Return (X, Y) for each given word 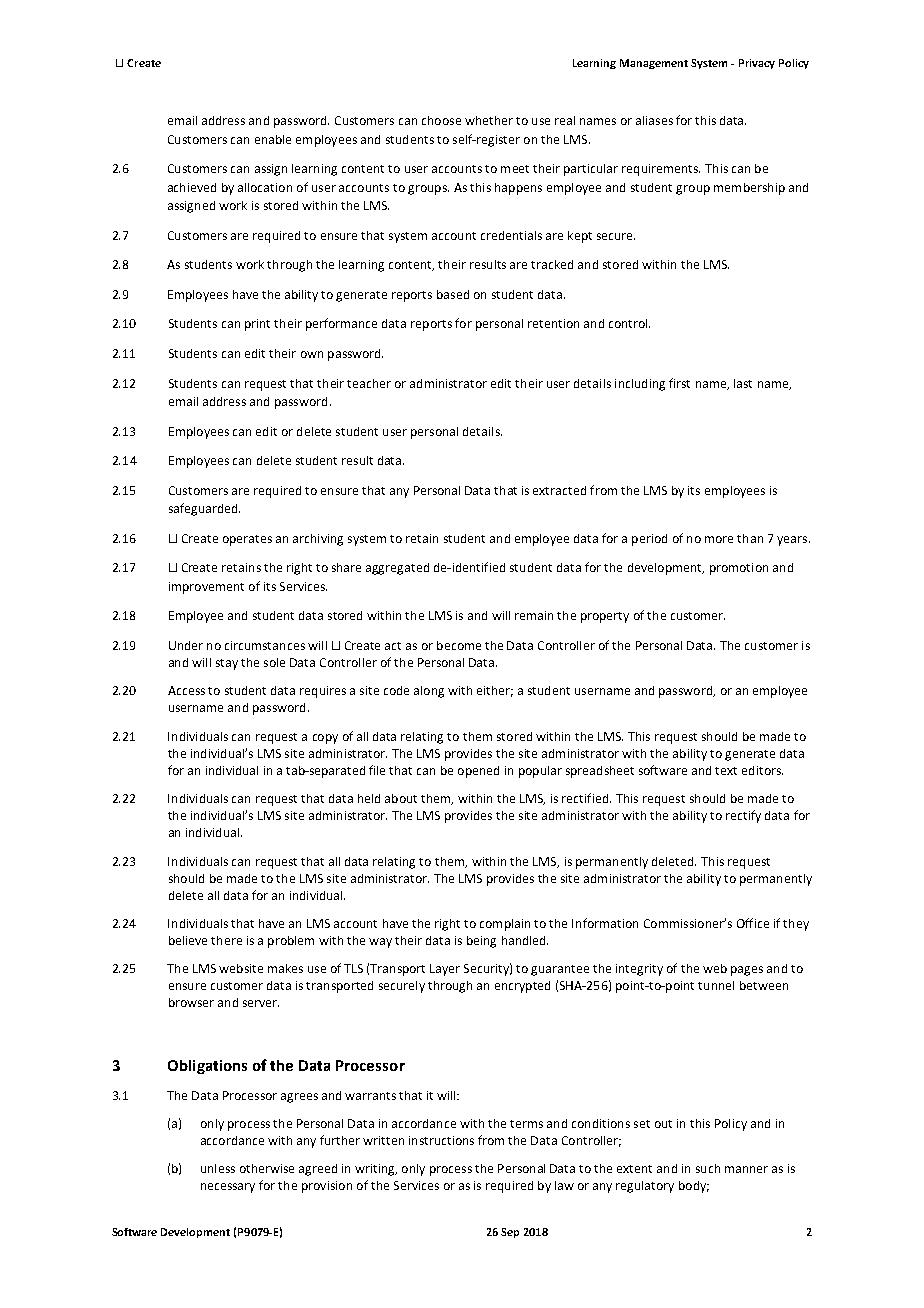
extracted (559, 490)
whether (489, 120)
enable (273, 139)
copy (325, 739)
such (708, 1168)
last (743, 383)
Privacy (757, 64)
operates (247, 540)
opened (478, 772)
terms (526, 1124)
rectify (743, 816)
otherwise (267, 1168)
